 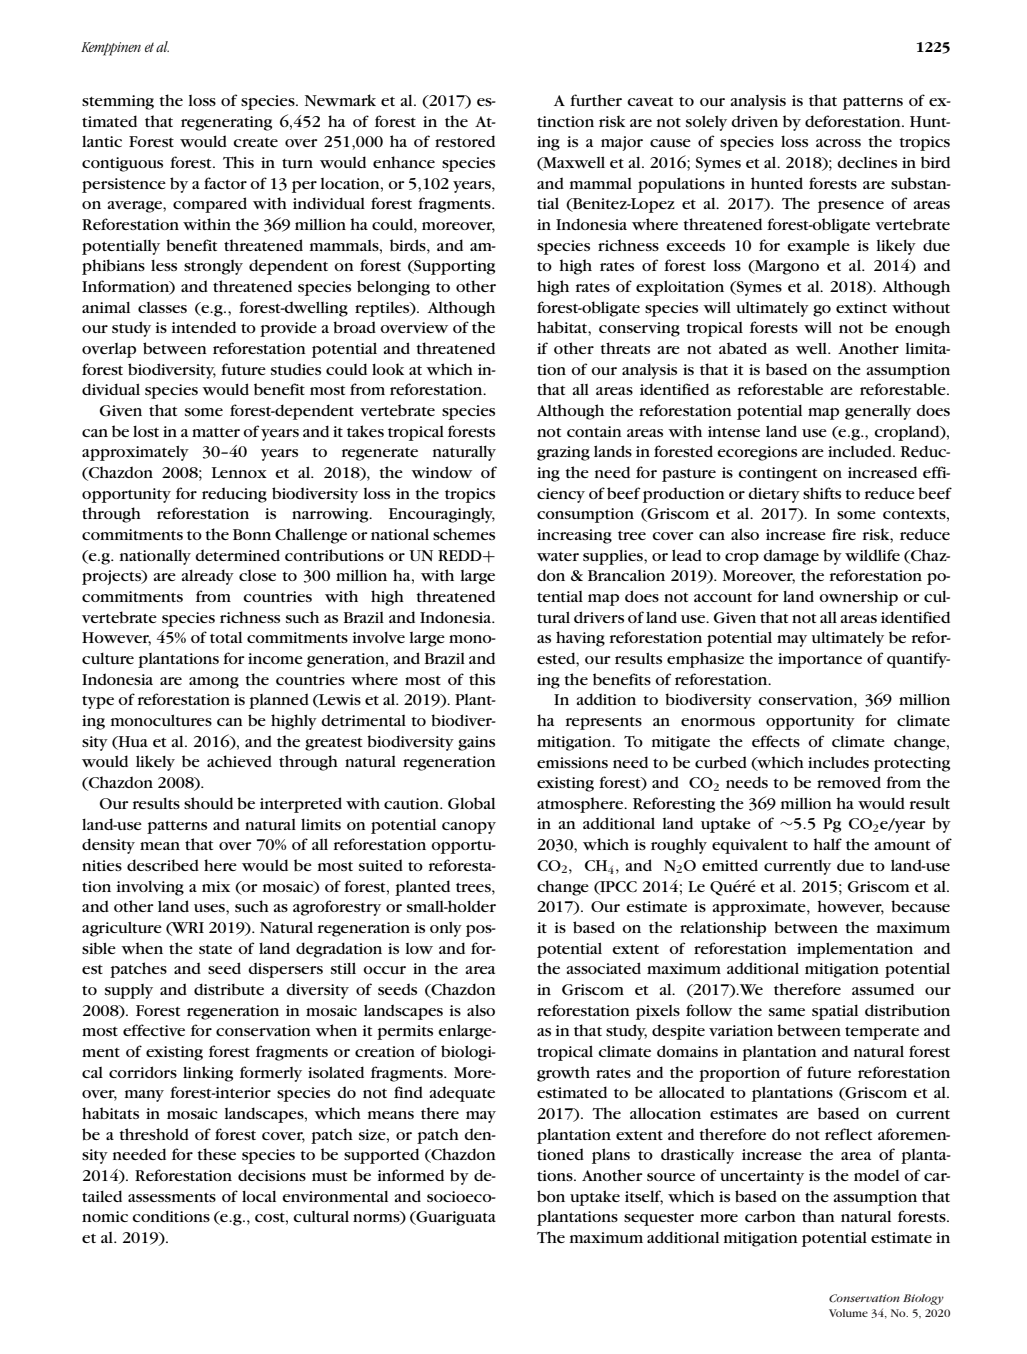 What do you see at coordinates (563, 453) in the image?
I see `grazing` at bounding box center [563, 453].
